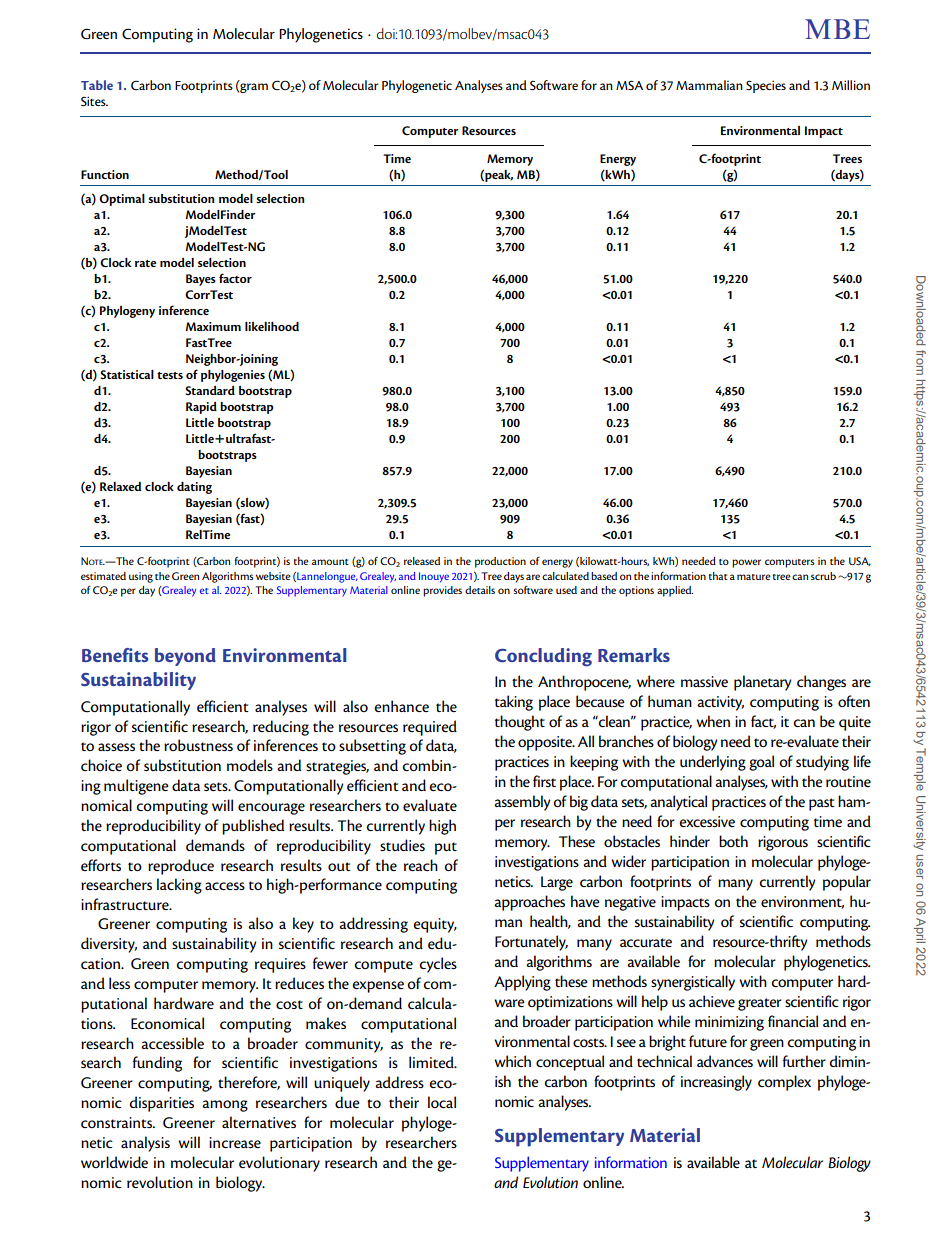 The image size is (952, 1251). Describe the element at coordinates (761, 763) in the document. I see `goal` at that location.
